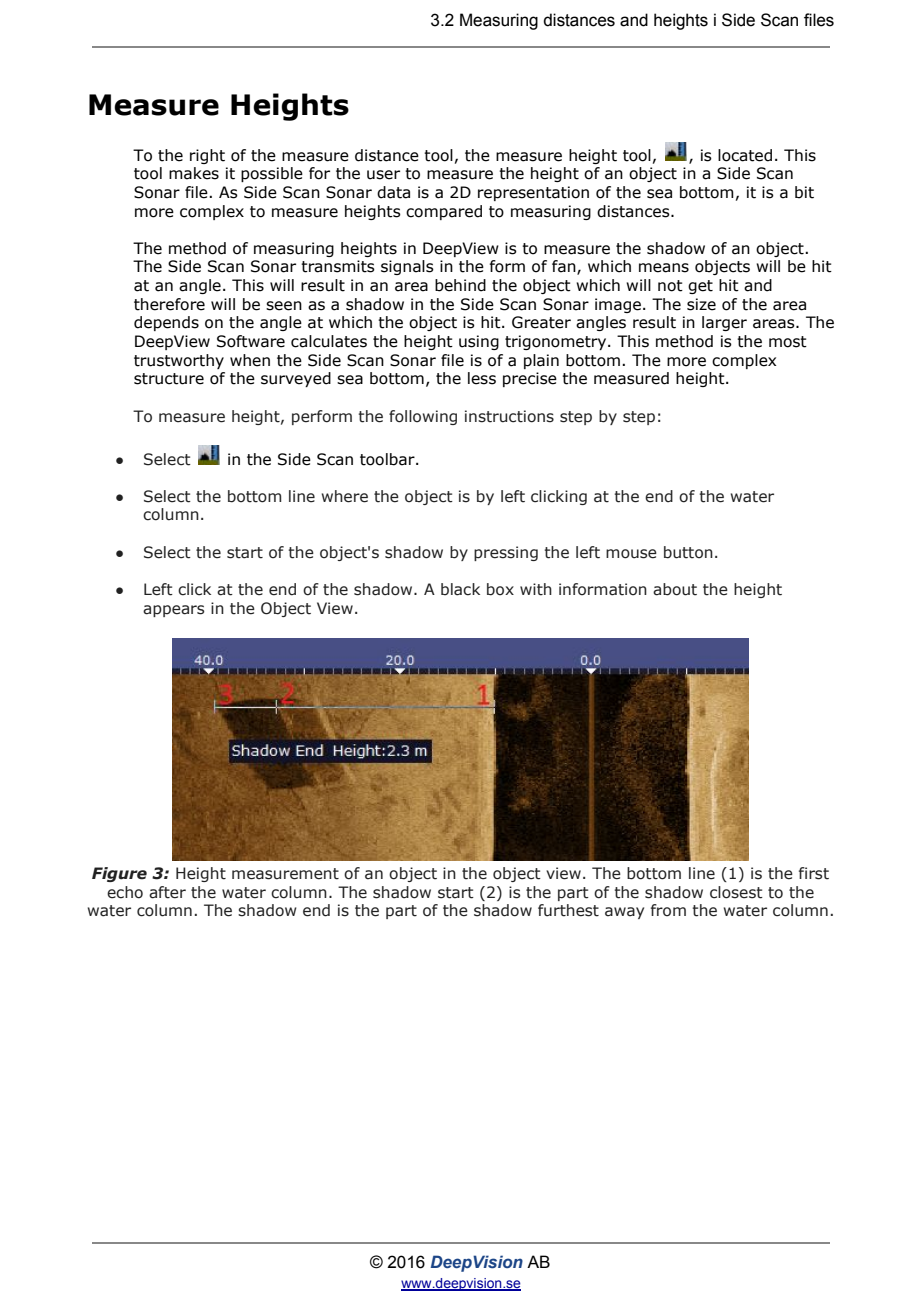 The width and height of the screenshot is (924, 1309). What do you see at coordinates (568, 910) in the screenshot?
I see `furthest` at bounding box center [568, 910].
